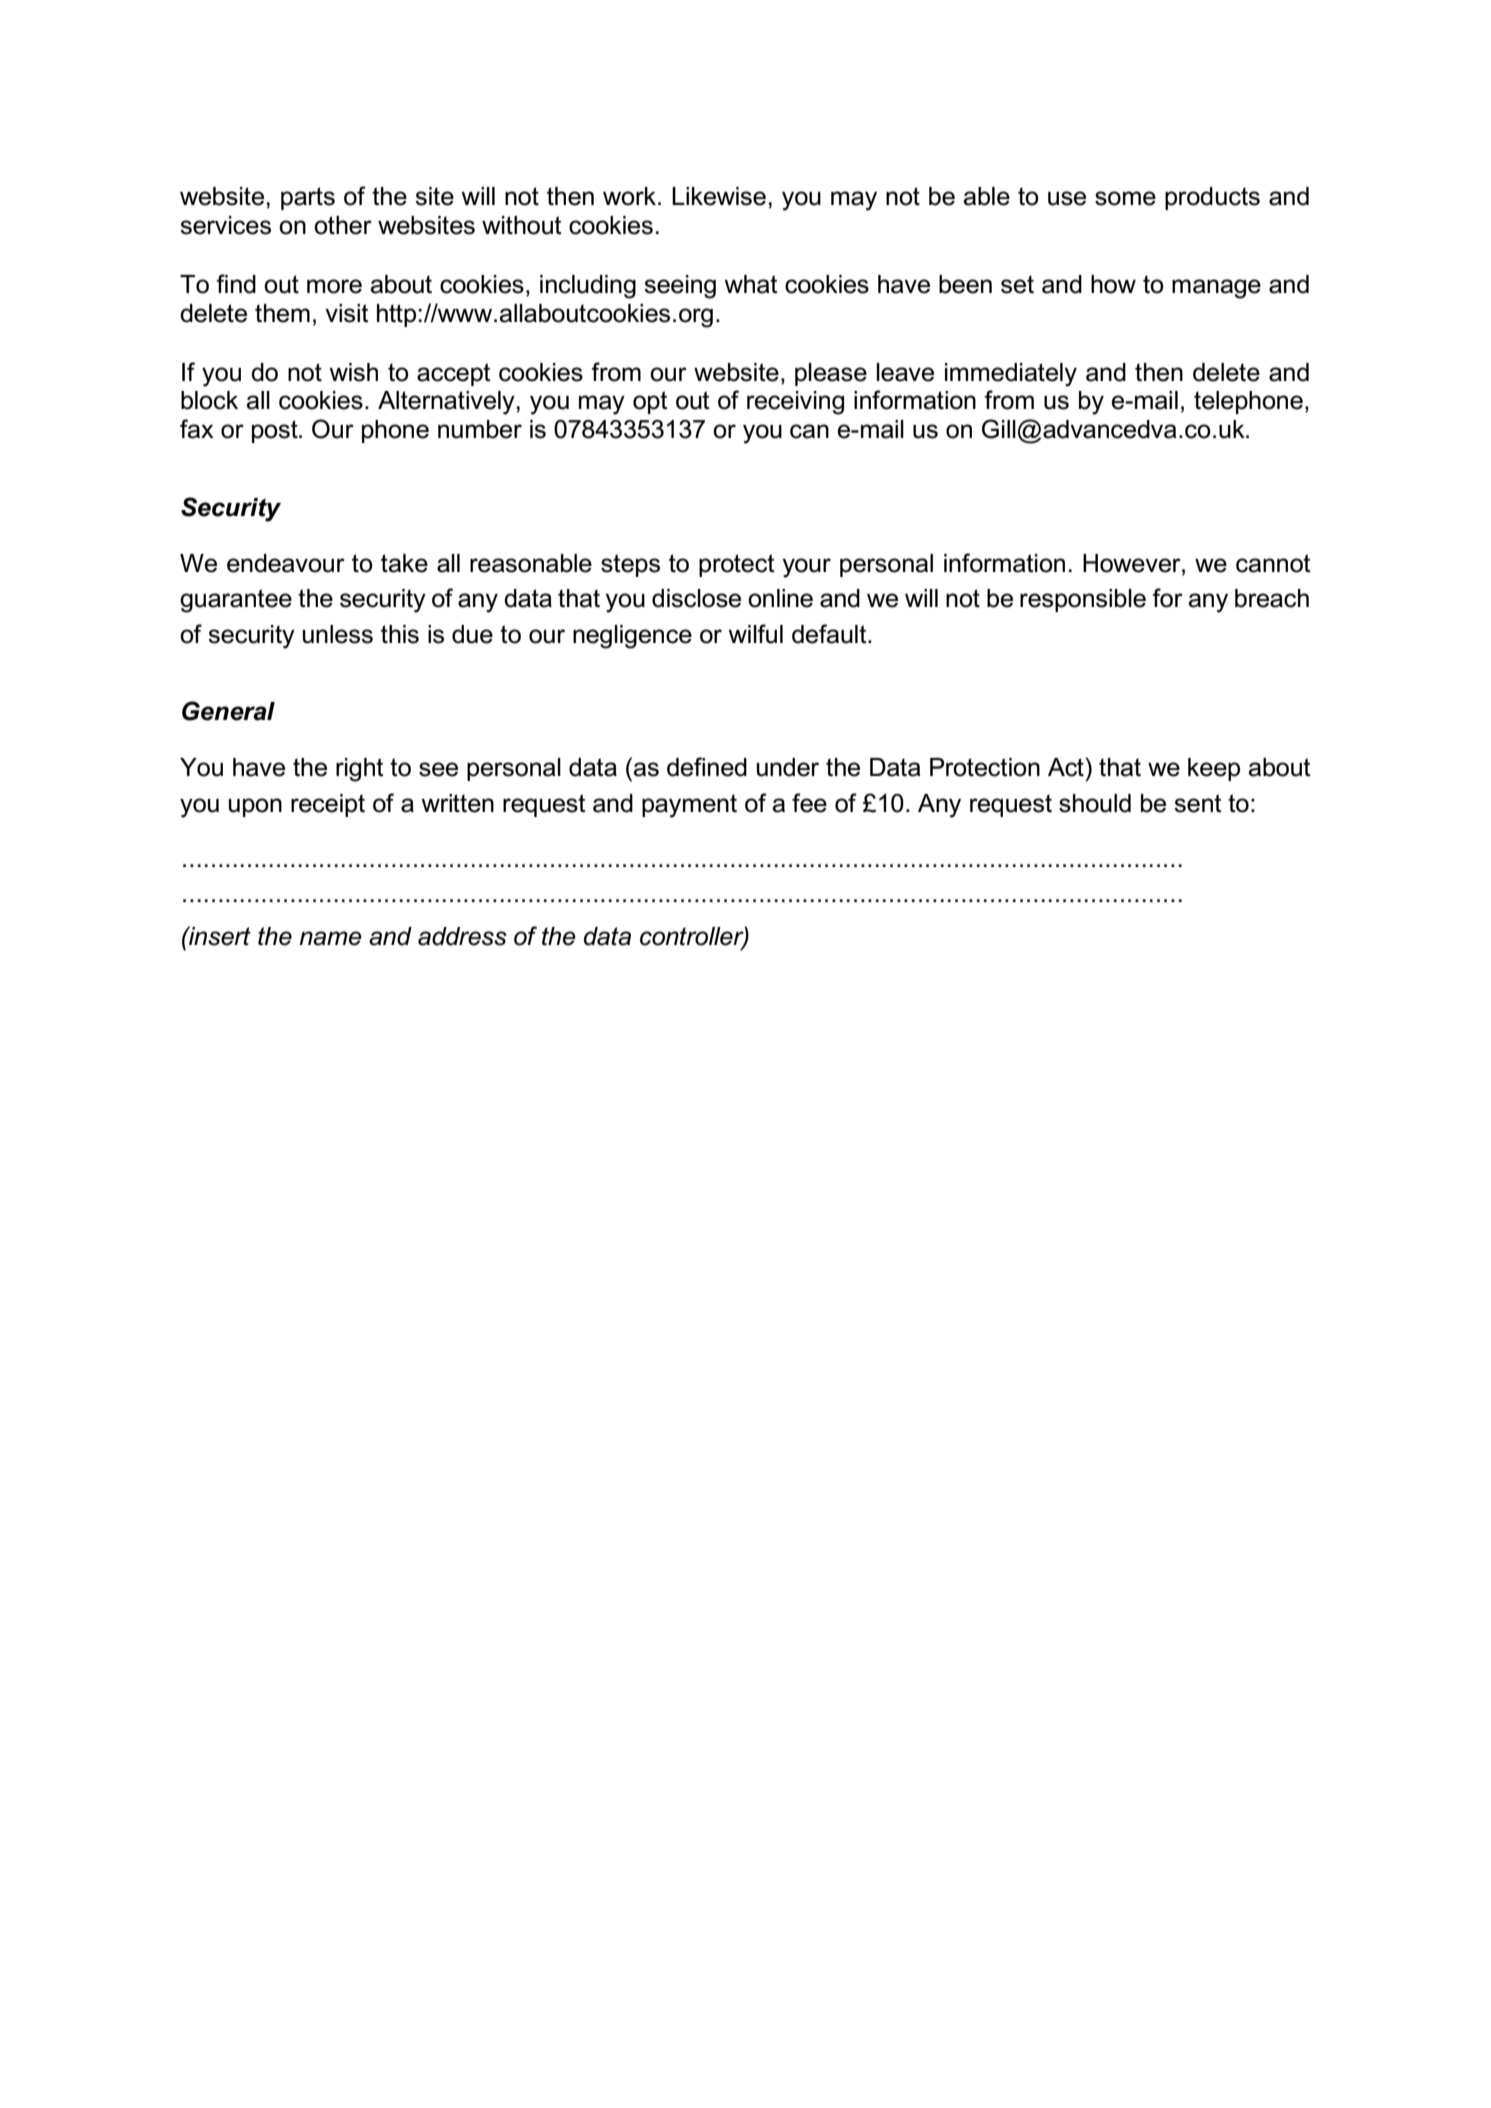  What do you see at coordinates (286, 563) in the page?
I see `endeavour` at bounding box center [286, 563].
